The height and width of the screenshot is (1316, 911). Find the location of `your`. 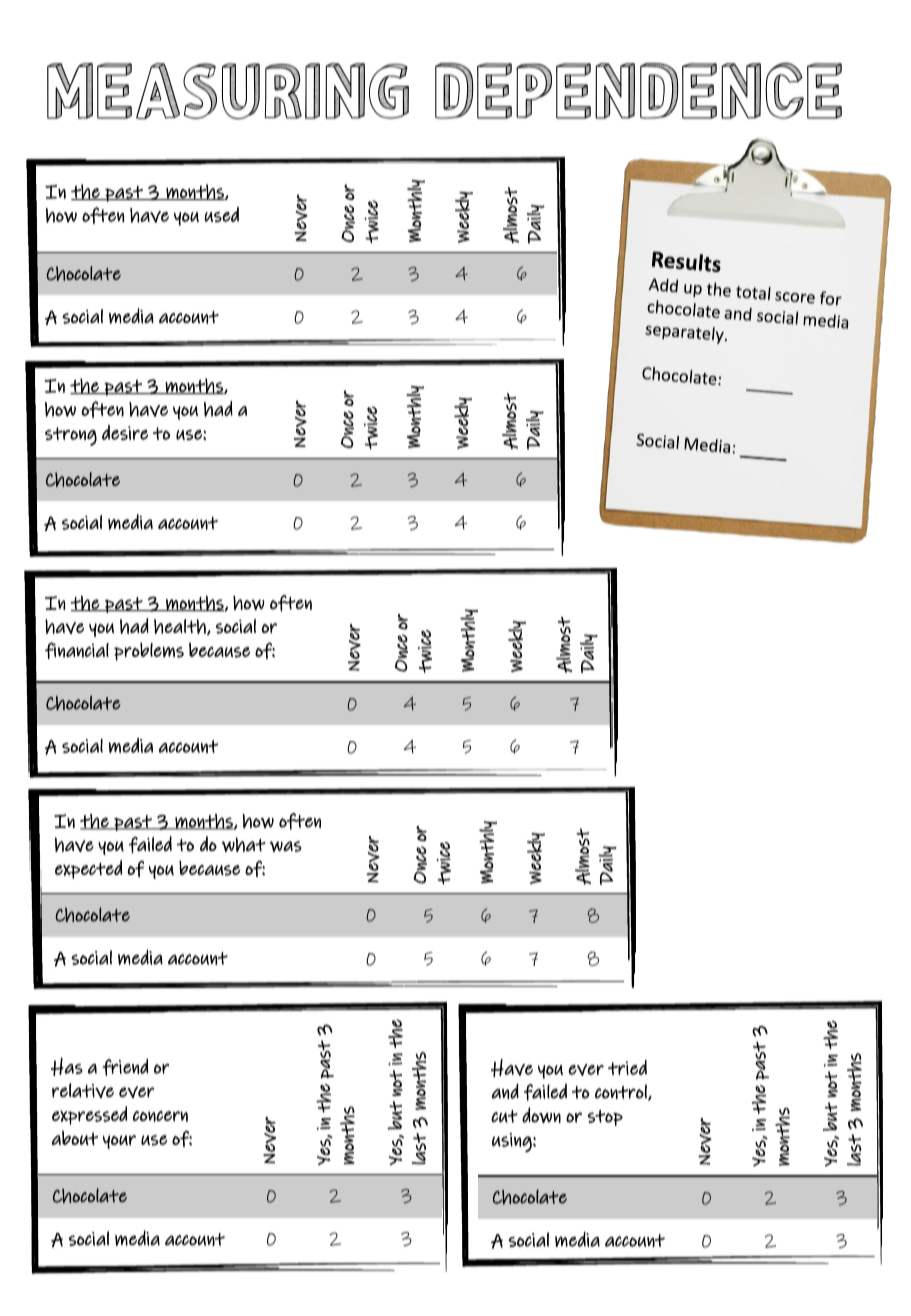

your is located at coordinates (119, 1142).
